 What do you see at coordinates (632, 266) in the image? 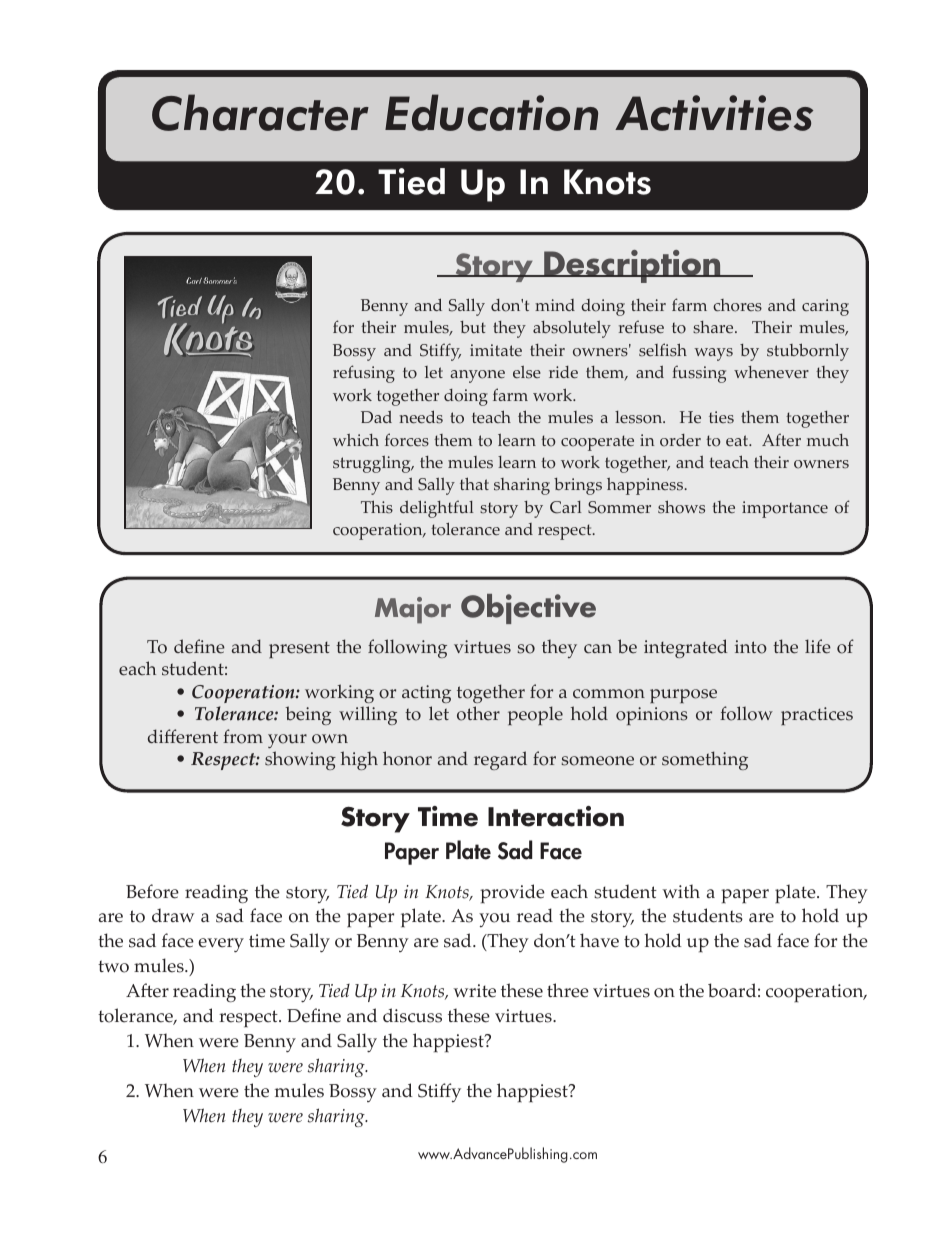
I see `Description` at bounding box center [632, 266].
